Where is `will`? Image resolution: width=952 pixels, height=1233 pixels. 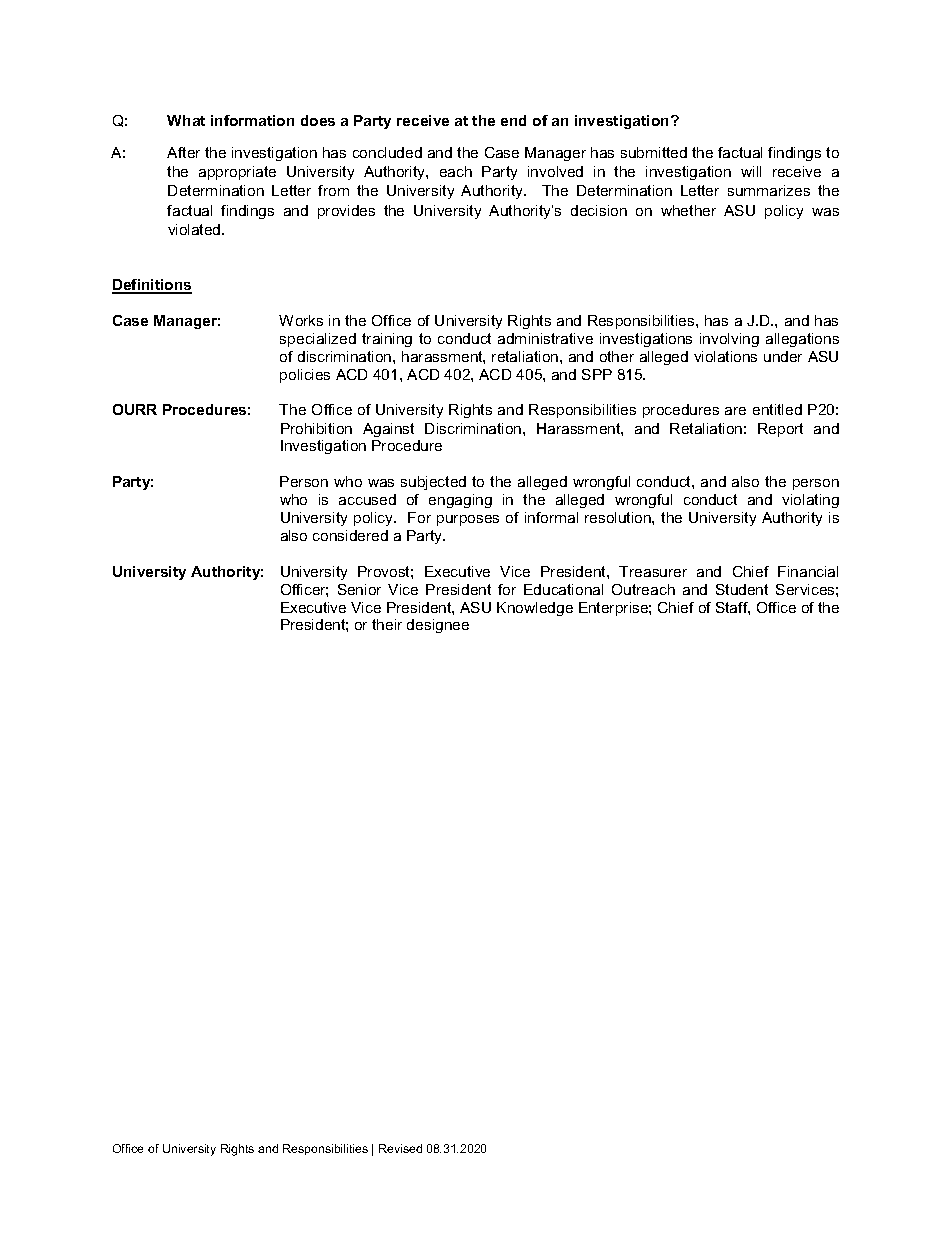 will is located at coordinates (751, 171).
